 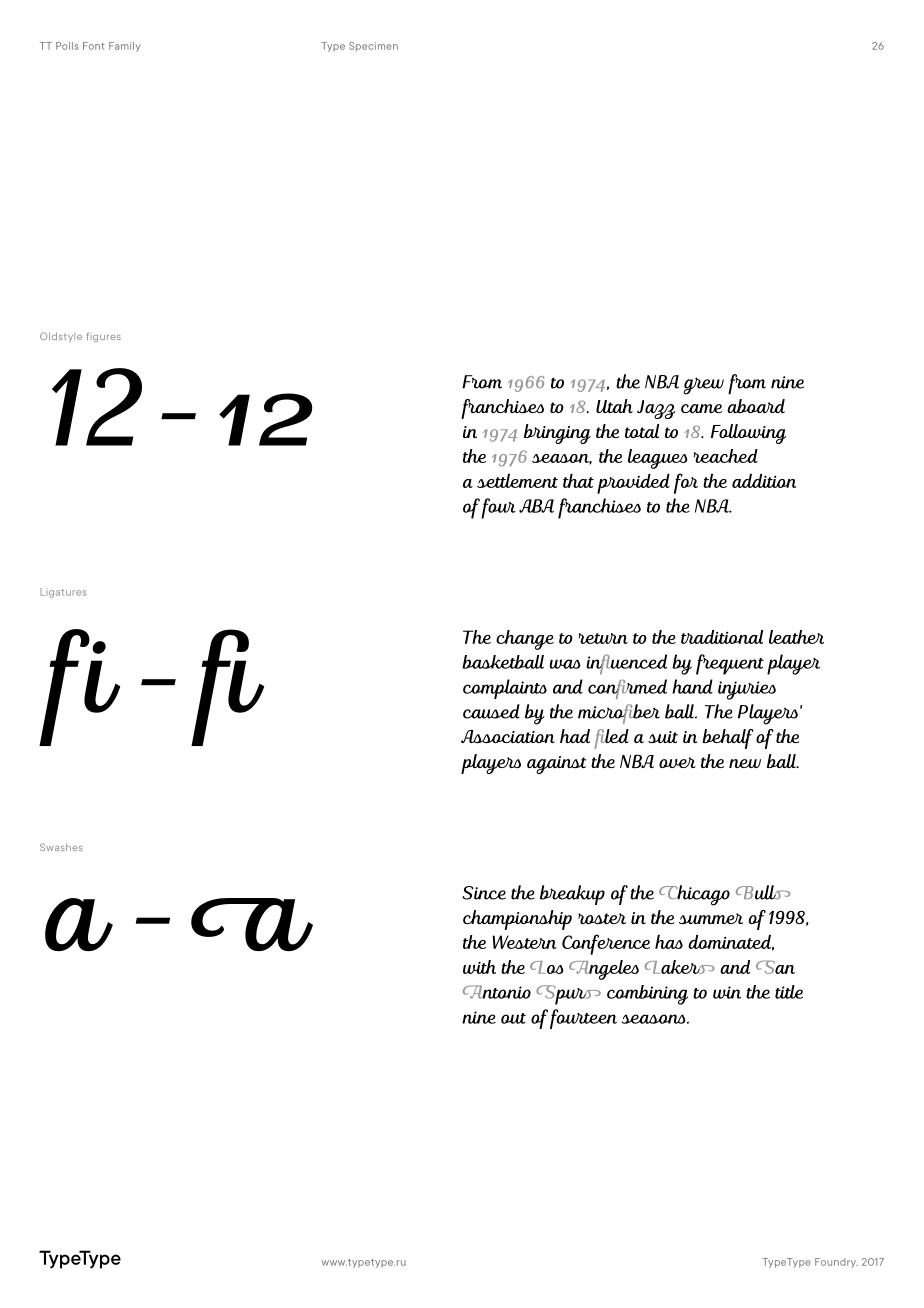 I want to click on with, so click(x=479, y=967).
